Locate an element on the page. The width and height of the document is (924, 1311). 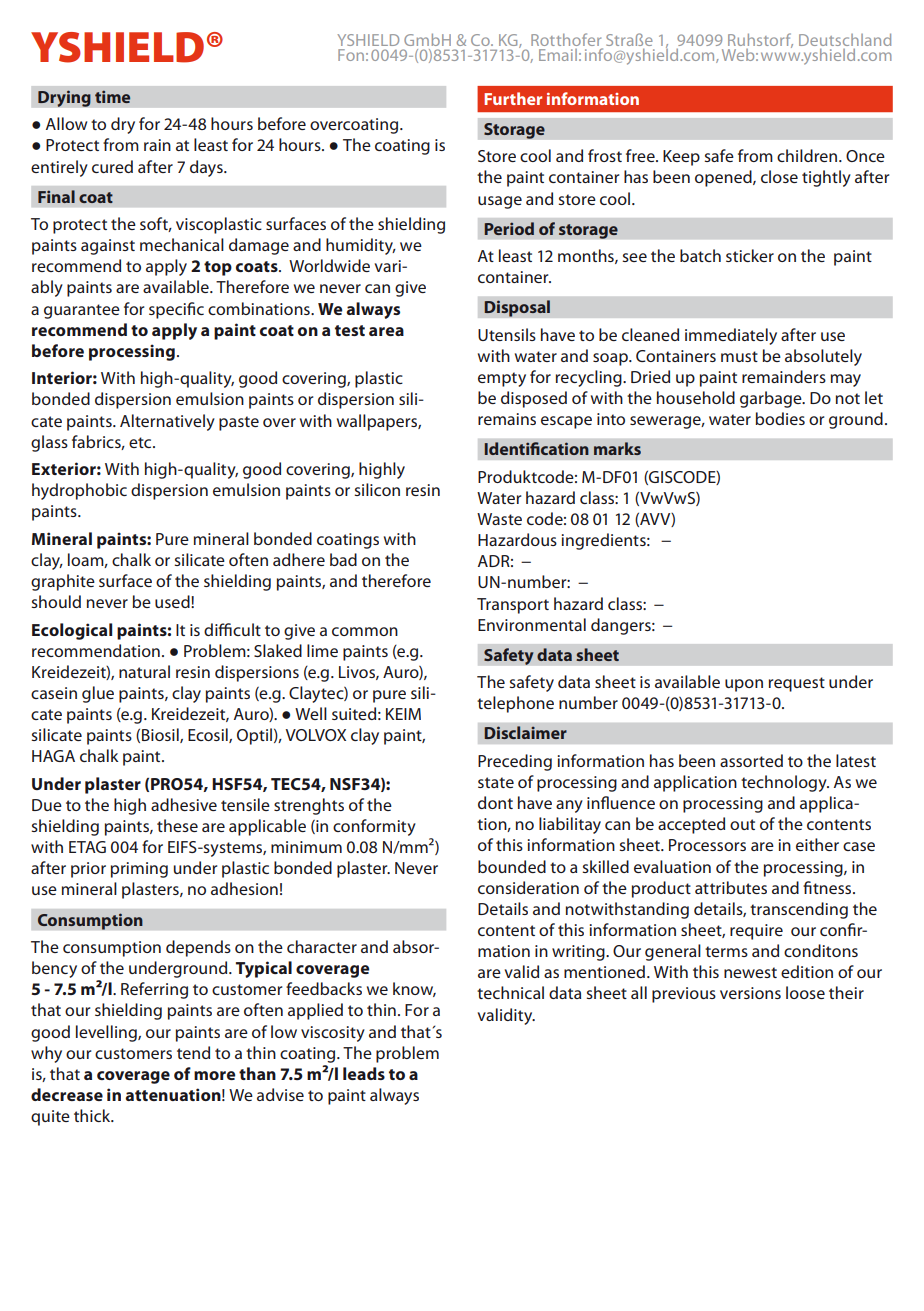
bodies is located at coordinates (780, 418).
